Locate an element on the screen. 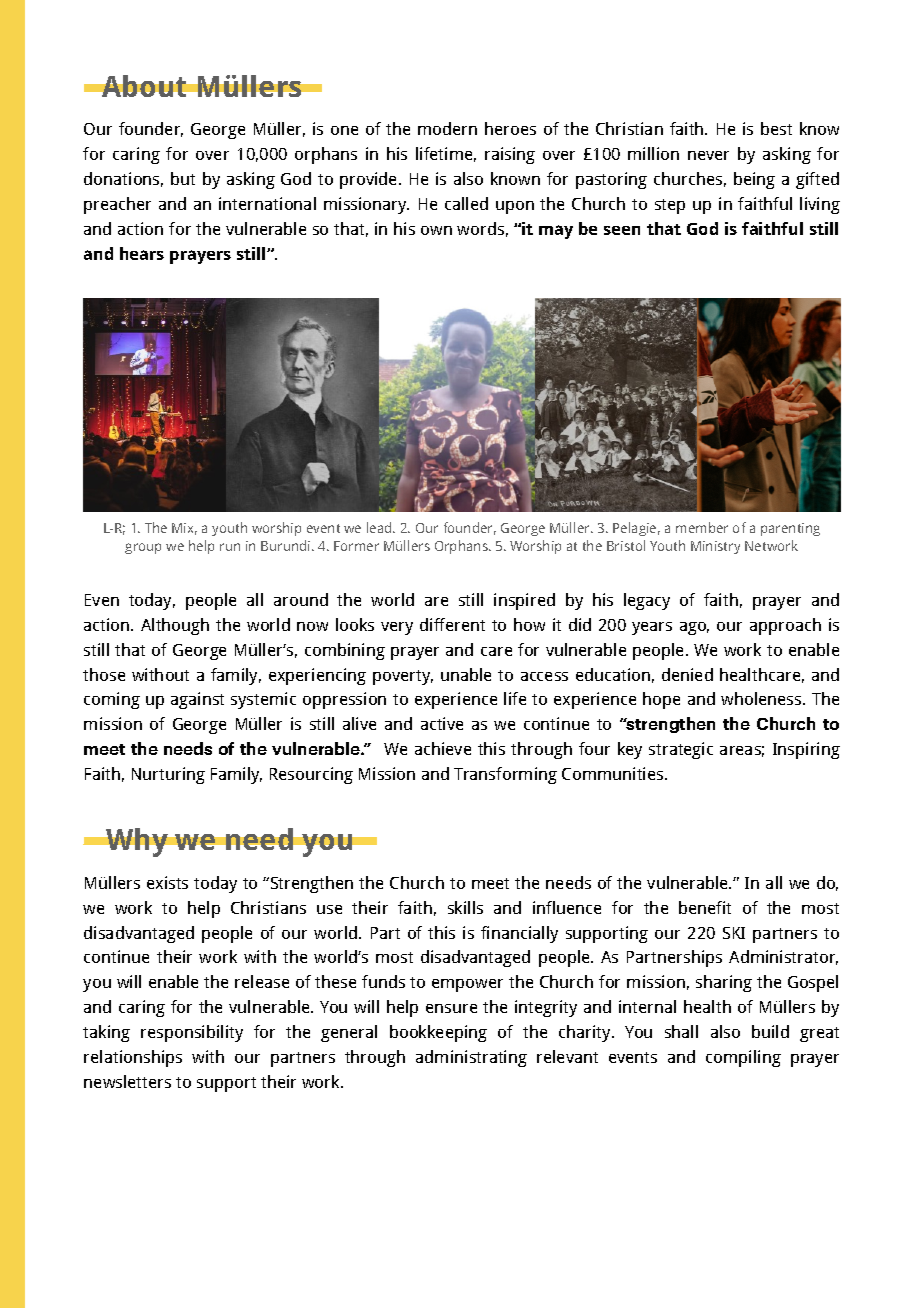 The width and height of the screenshot is (924, 1308). Nurturing is located at coordinates (168, 775).
